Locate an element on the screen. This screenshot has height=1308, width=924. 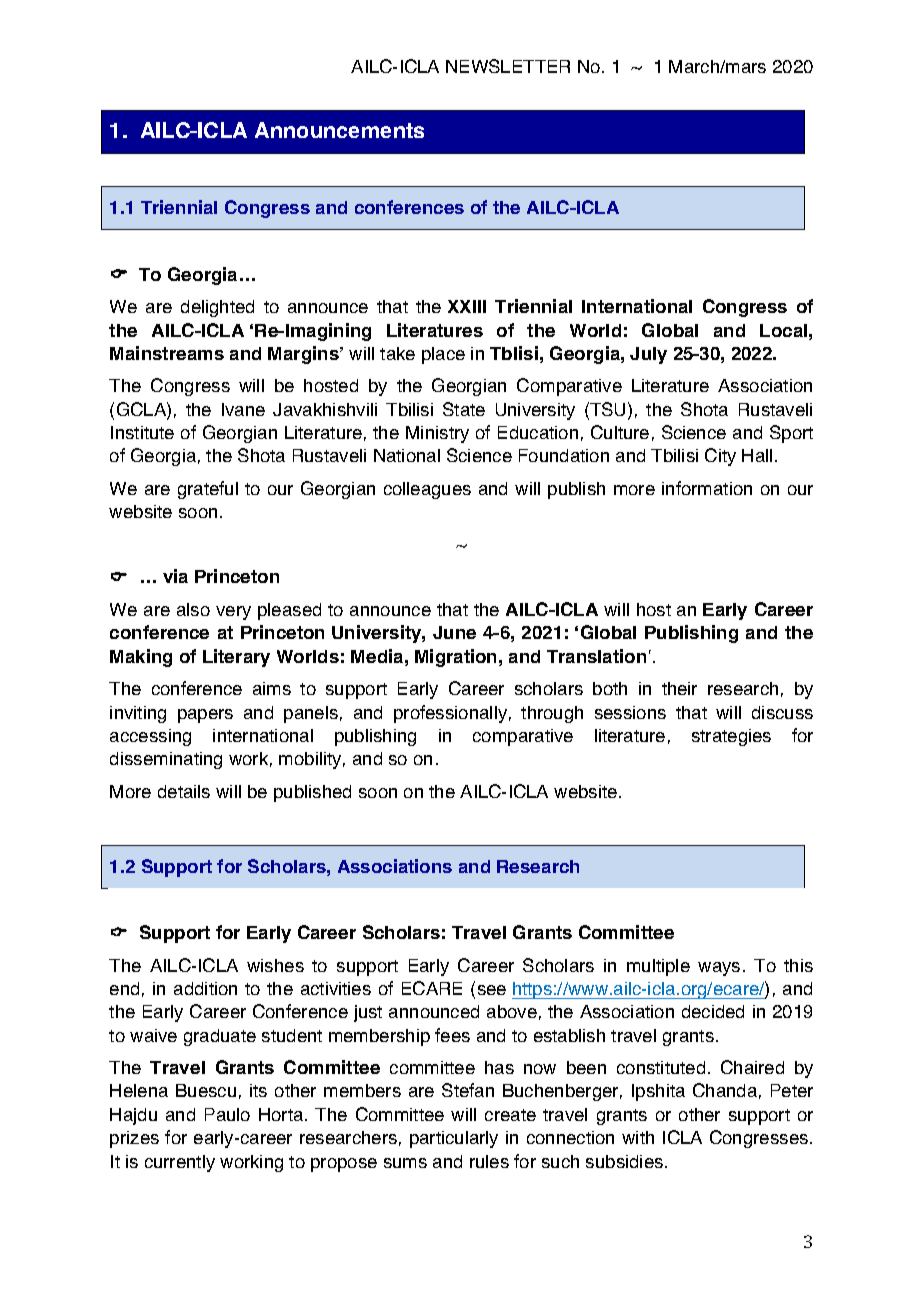
Paulo is located at coordinates (227, 1114).
